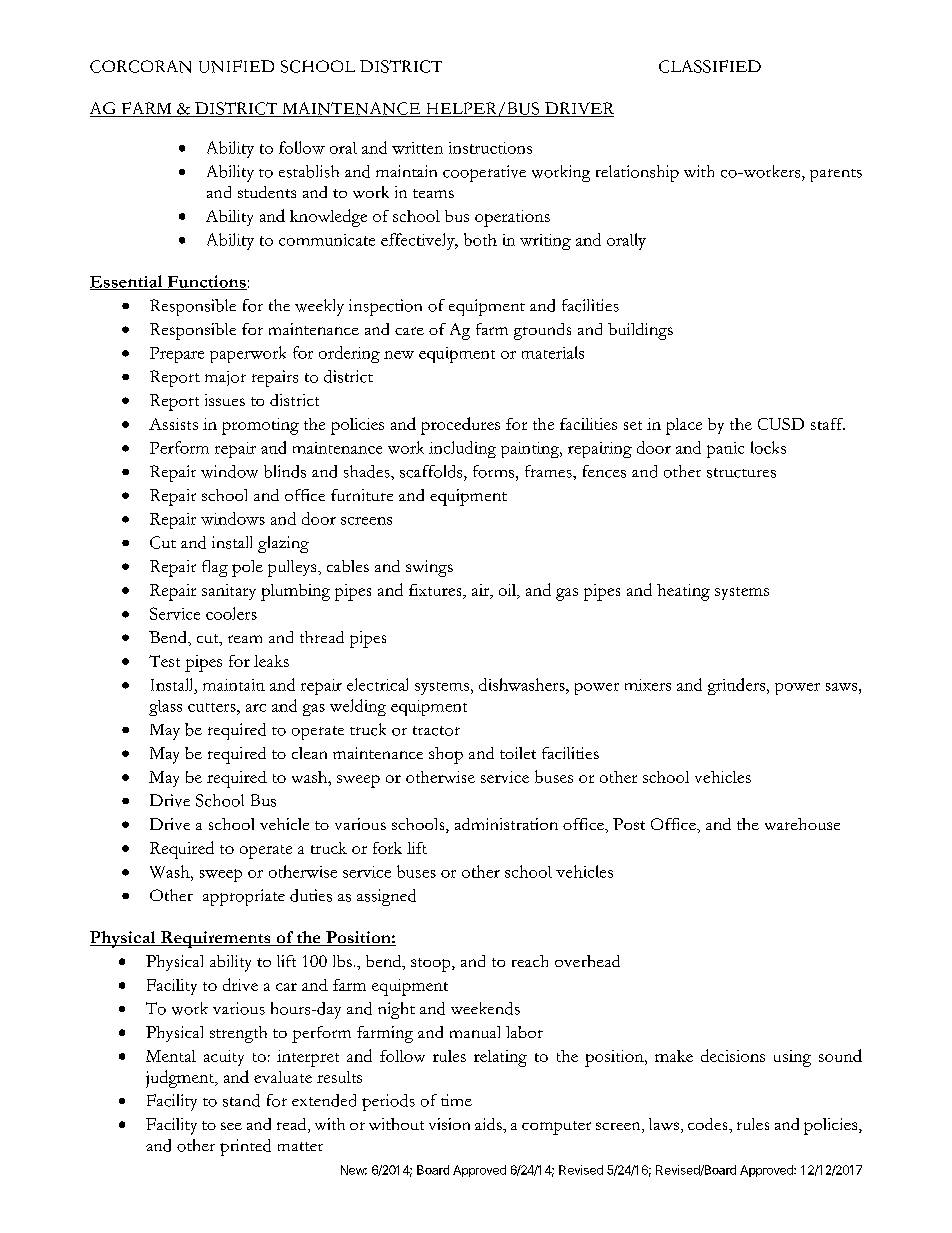 The image size is (952, 1233). Describe the element at coordinates (231, 1126) in the screenshot. I see `see` at that location.
